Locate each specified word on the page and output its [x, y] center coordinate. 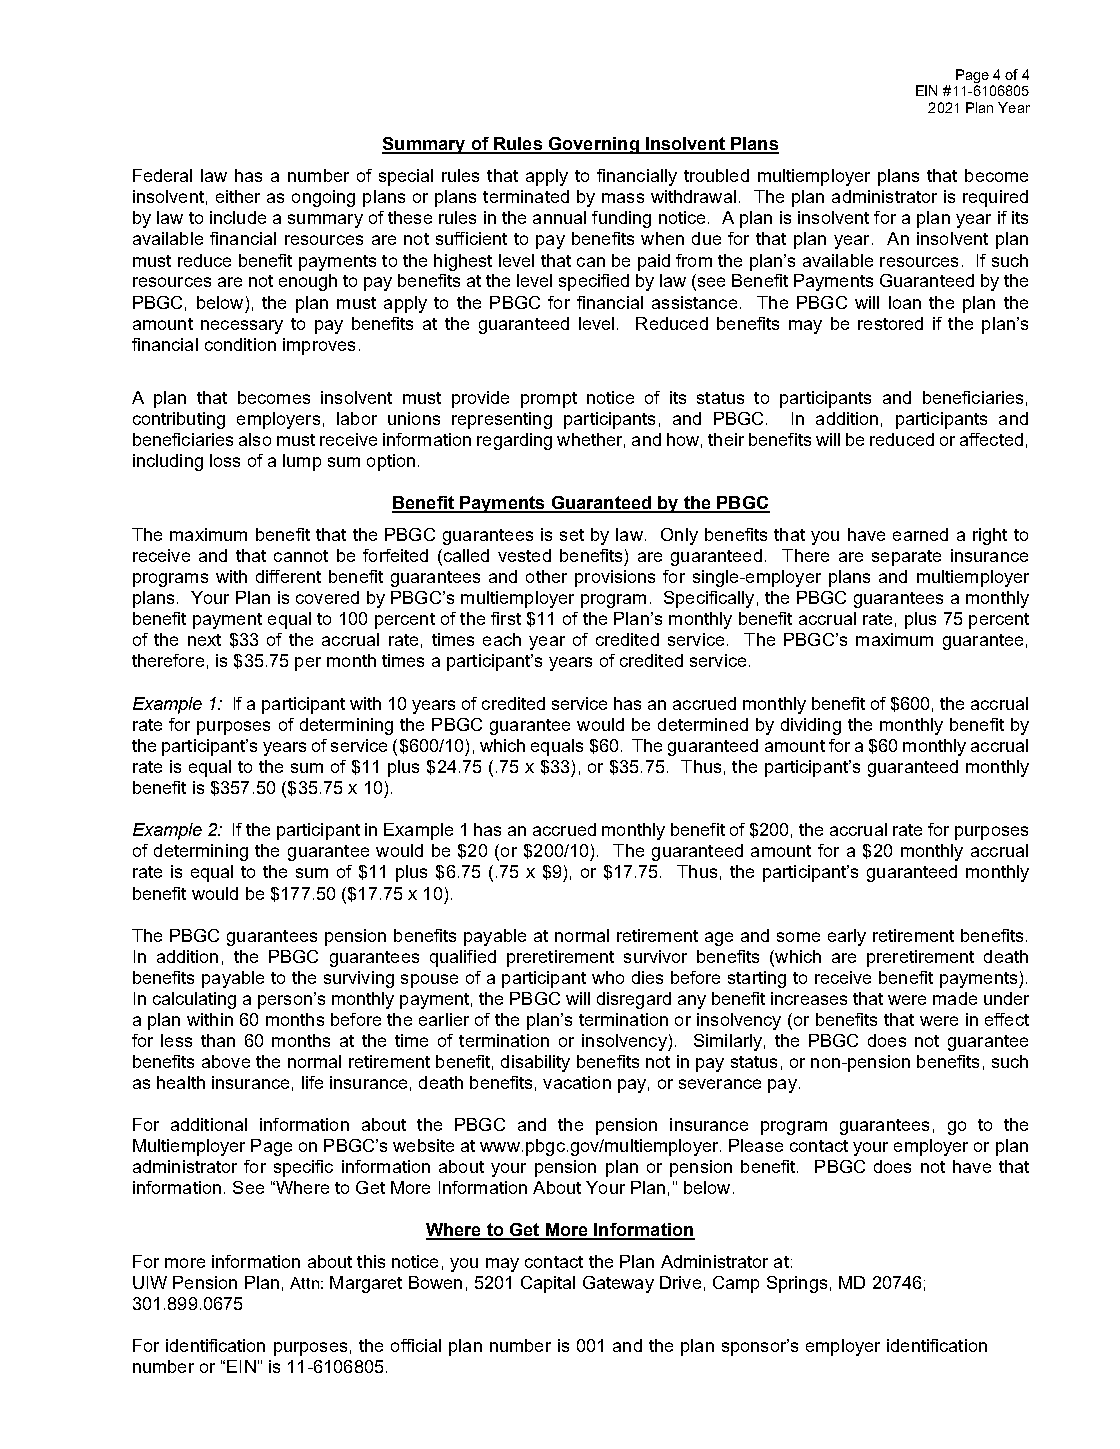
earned [920, 534]
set [572, 535]
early [847, 937]
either [238, 196]
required [995, 198]
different [288, 576]
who [608, 977]
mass [623, 198]
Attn [304, 1283]
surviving [359, 979]
